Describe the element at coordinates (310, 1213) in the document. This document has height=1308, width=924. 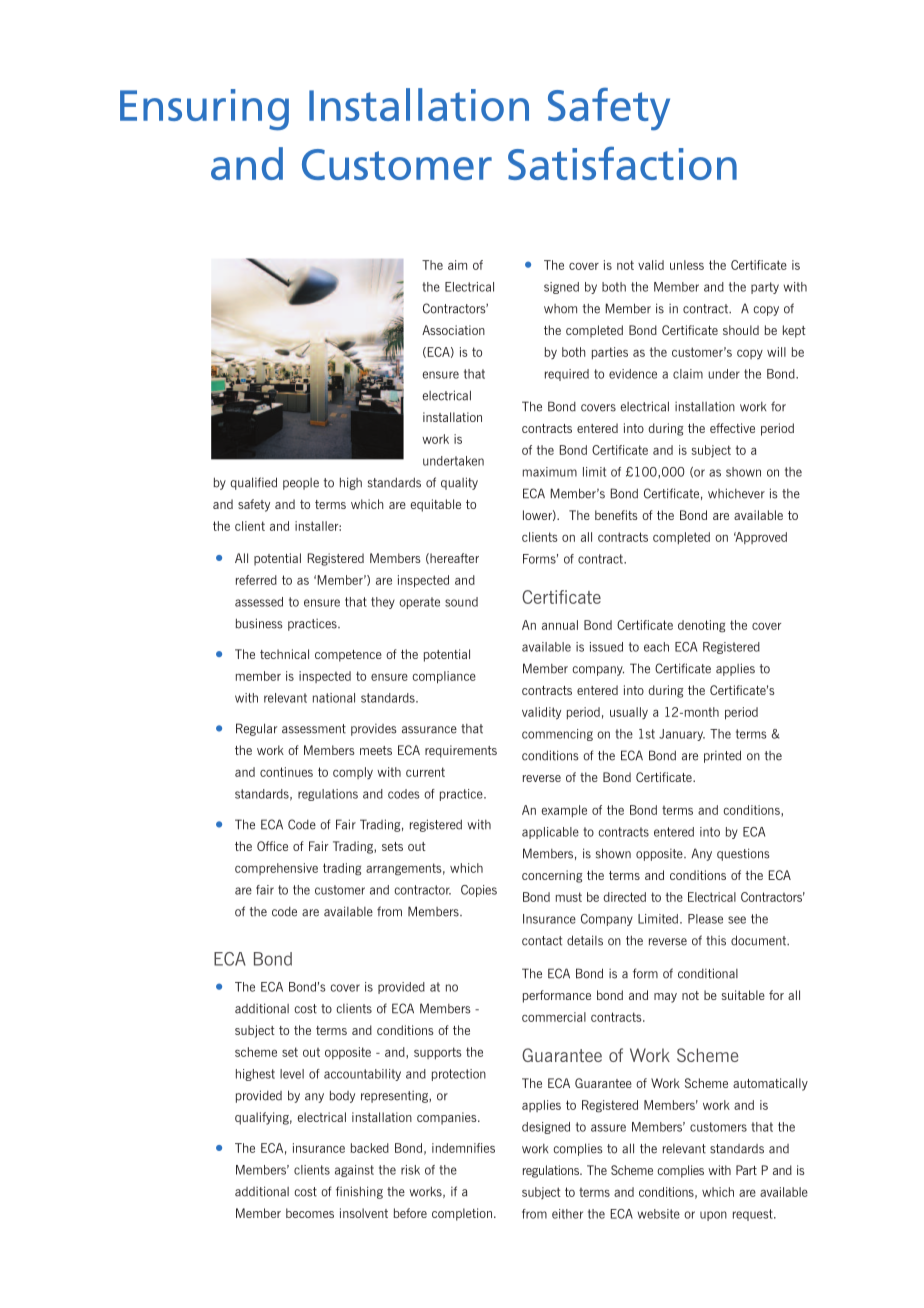
I see `becomes` at that location.
